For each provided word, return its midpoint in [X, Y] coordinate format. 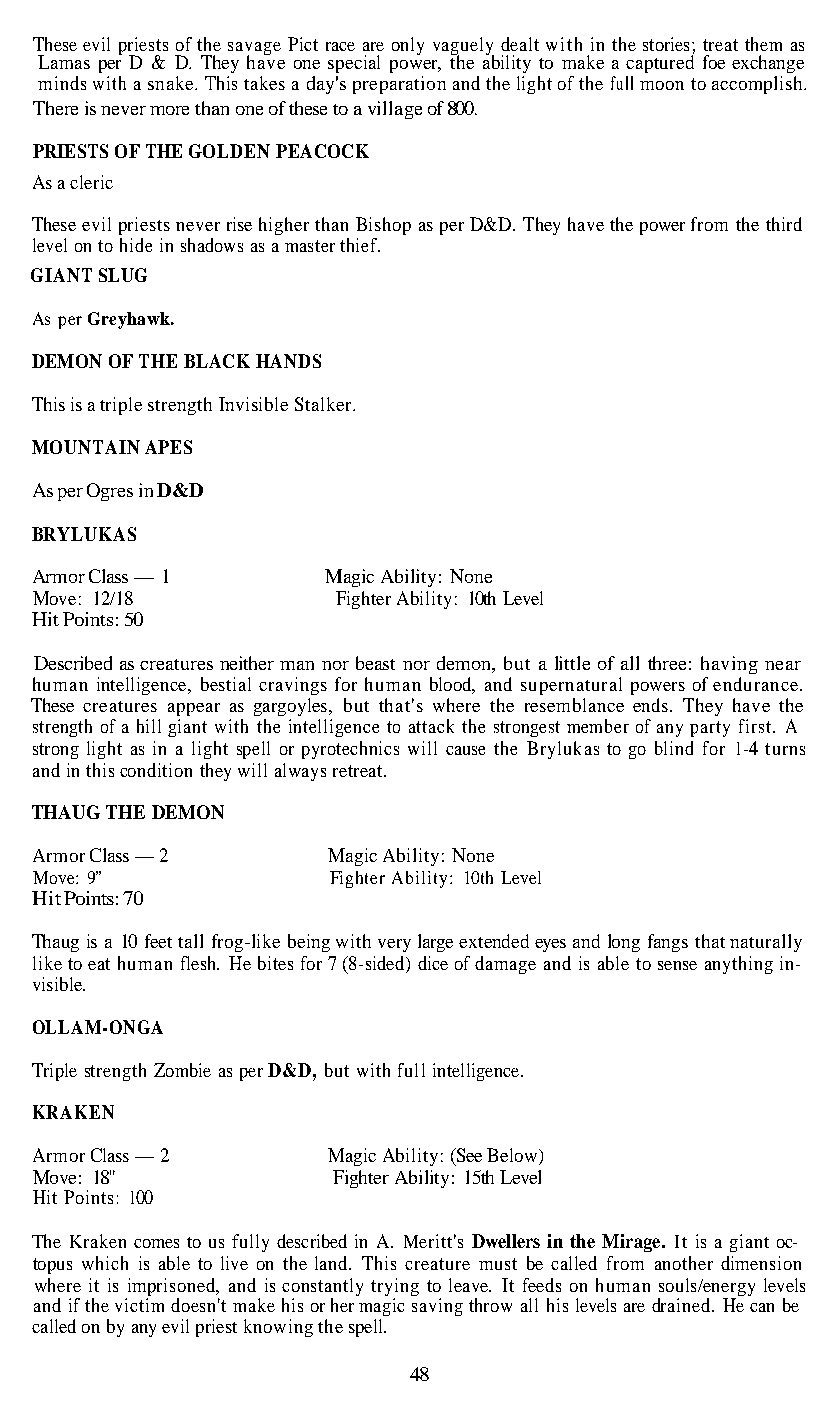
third [784, 224]
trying [395, 1288]
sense [677, 965]
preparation [399, 85]
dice [433, 963]
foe [714, 62]
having [729, 665]
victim [139, 1305]
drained [682, 1305]
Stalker [324, 404]
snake [172, 83]
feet [158, 941]
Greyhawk [130, 320]
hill [149, 726]
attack [431, 726]
